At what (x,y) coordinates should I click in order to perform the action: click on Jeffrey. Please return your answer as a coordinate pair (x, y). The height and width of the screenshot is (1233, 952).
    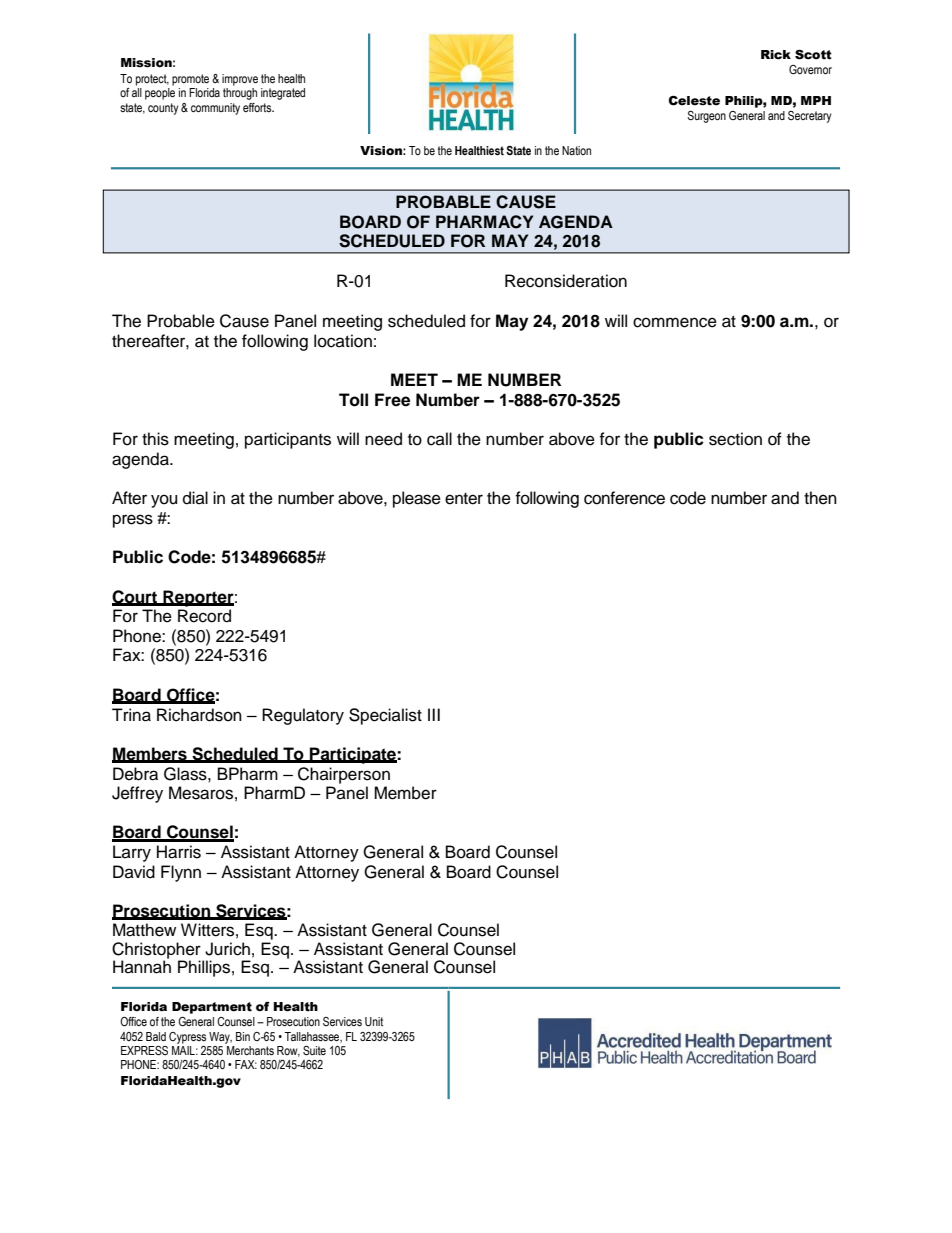
    Looking at the image, I should click on (137, 794).
